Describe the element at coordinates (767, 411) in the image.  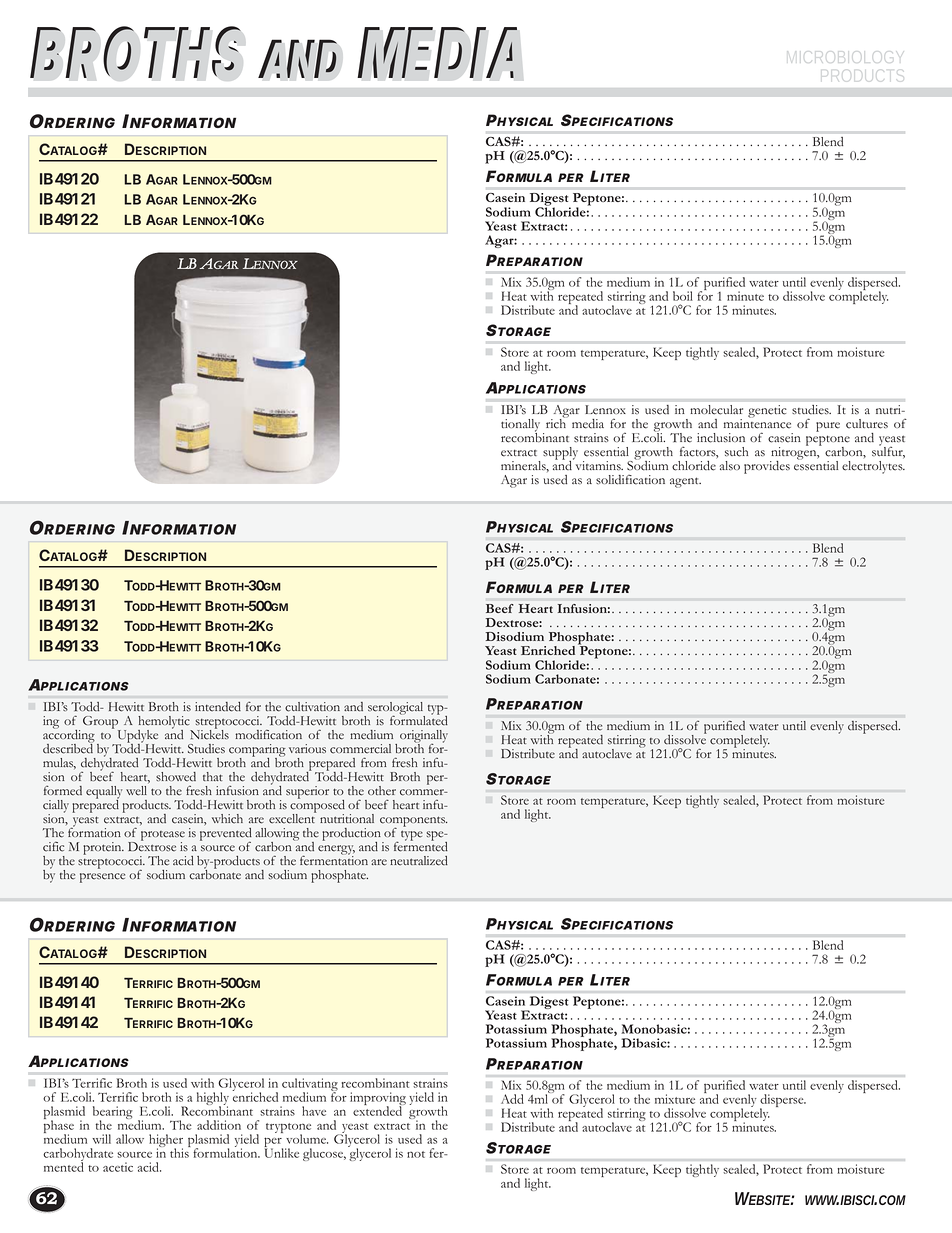
I see `genetic` at that location.
